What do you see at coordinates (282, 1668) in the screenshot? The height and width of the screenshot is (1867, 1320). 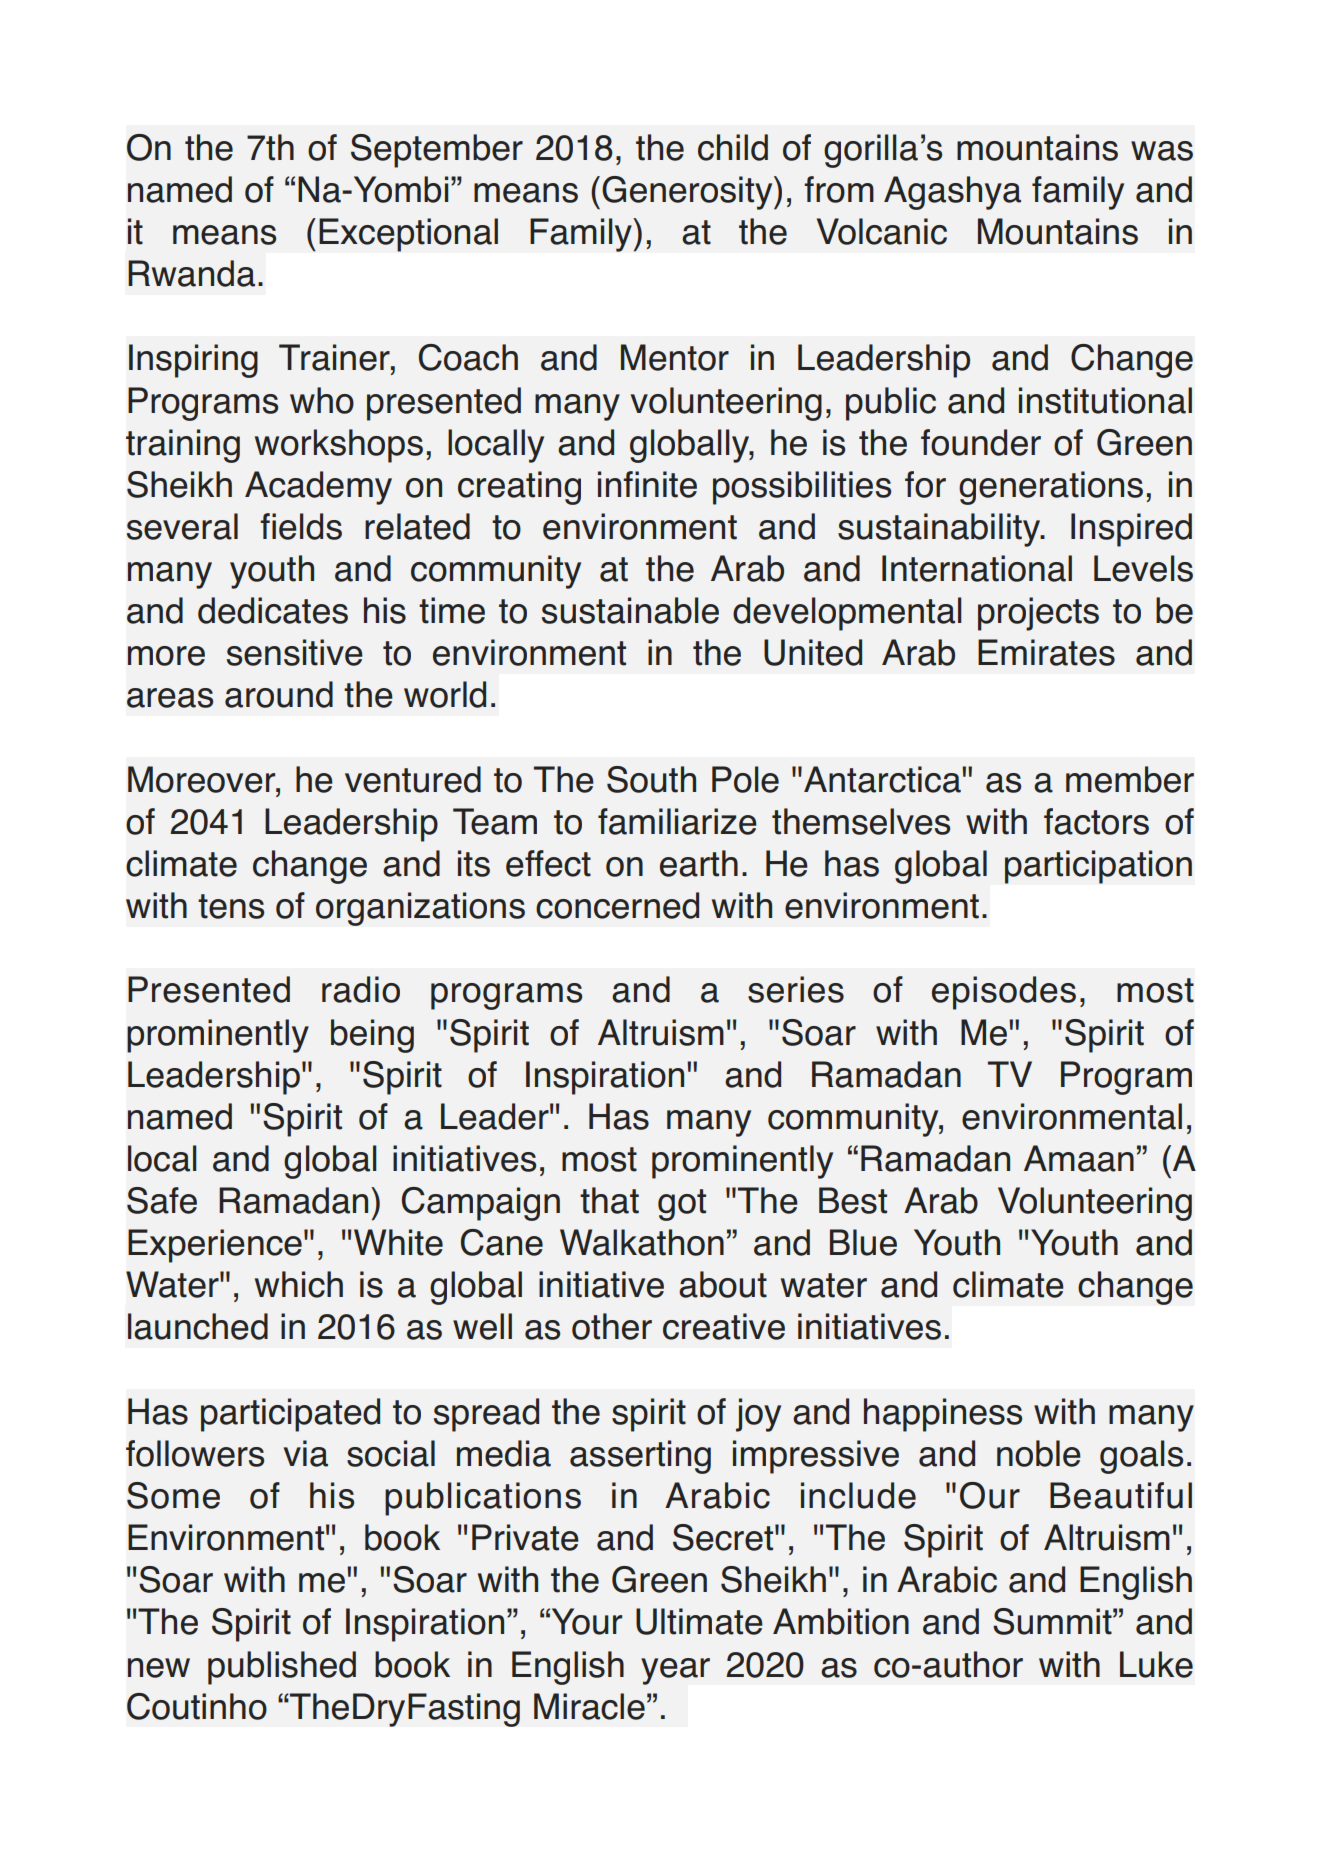 I see `published` at bounding box center [282, 1668].
